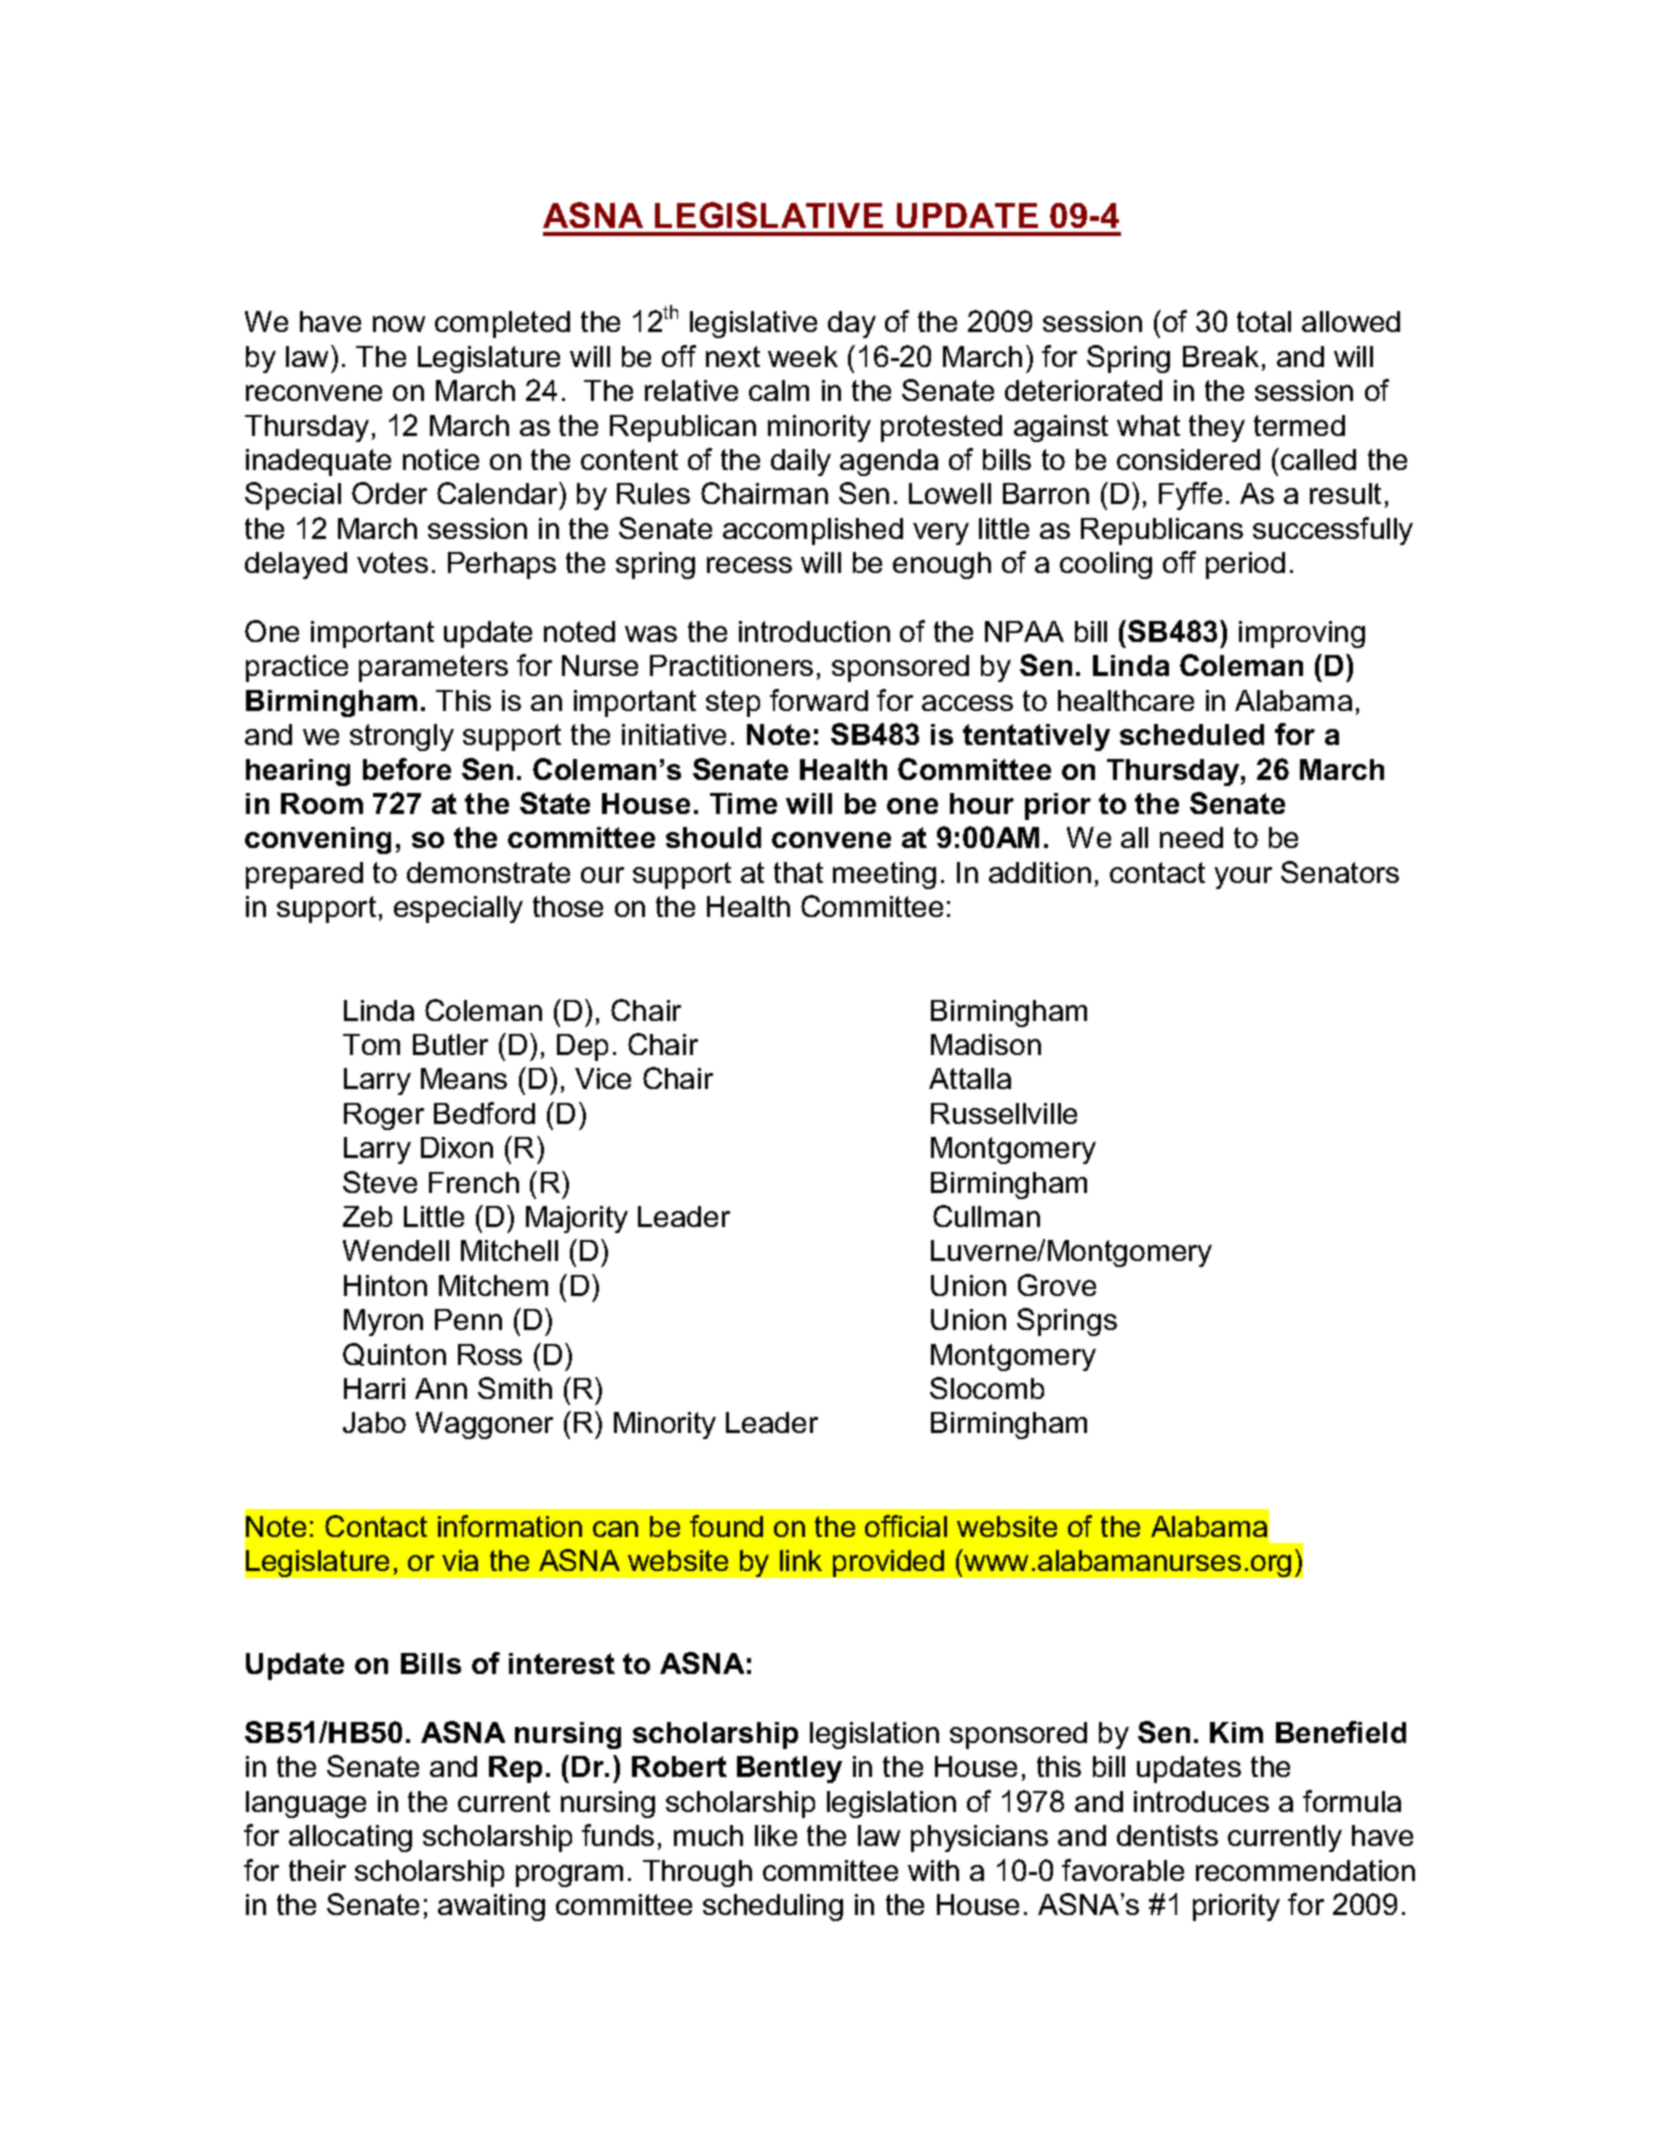  I want to click on Wendell, so click(396, 1250).
